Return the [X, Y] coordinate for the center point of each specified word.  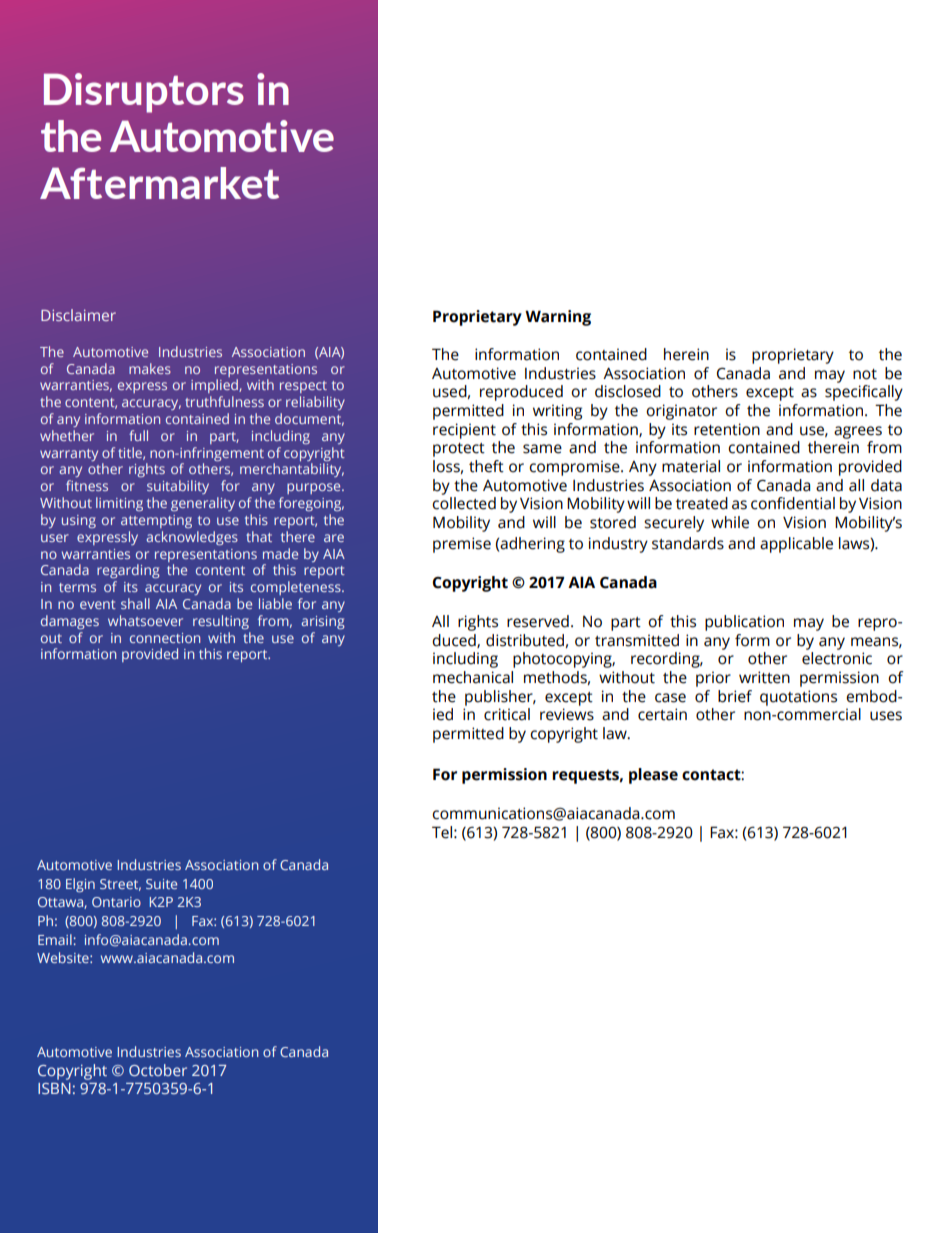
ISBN [54, 1088]
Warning [558, 318]
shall [135, 603]
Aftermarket [159, 183]
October [158, 1070]
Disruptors [144, 93]
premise [462, 545]
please [653, 776]
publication [744, 623]
